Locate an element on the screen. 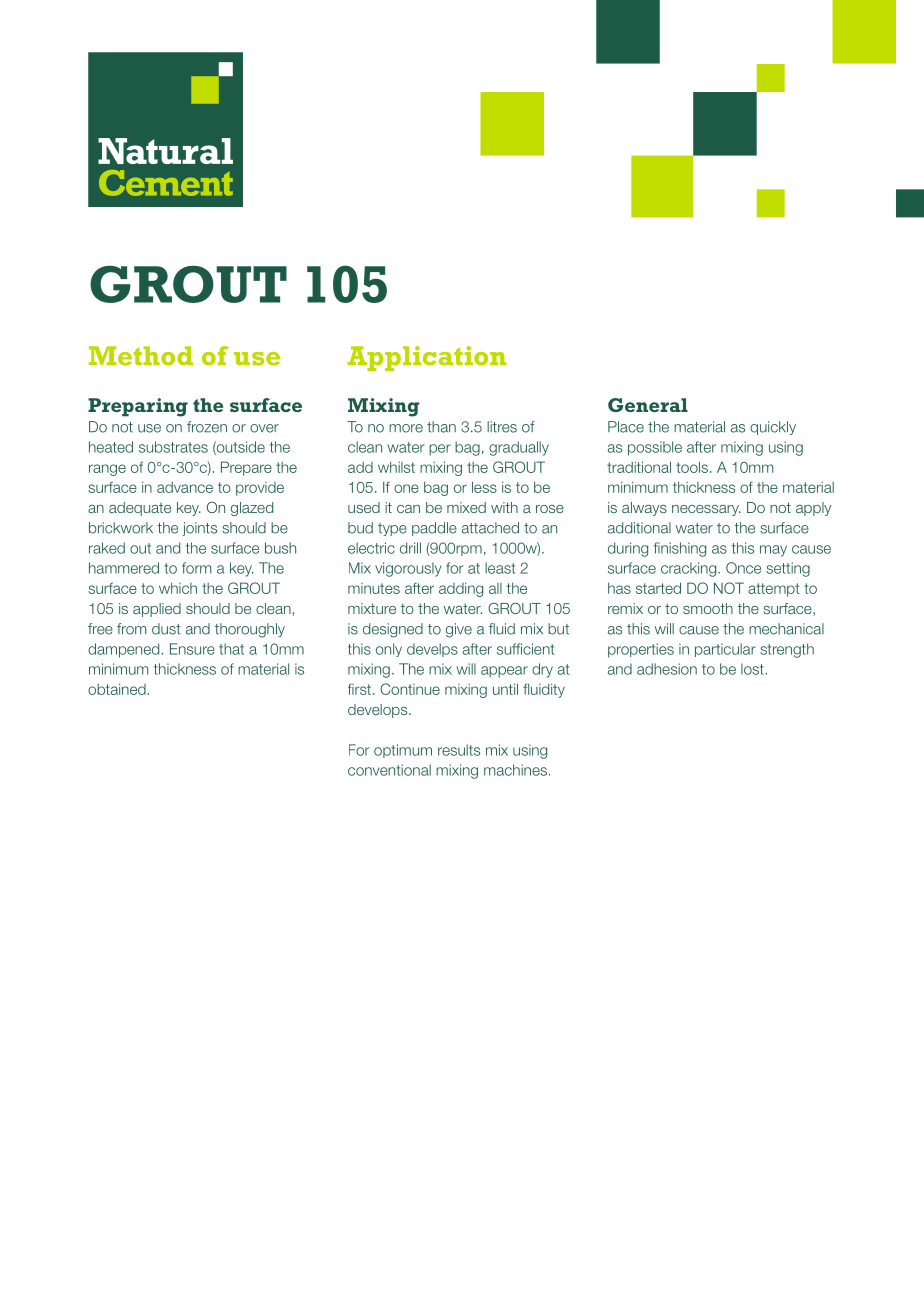  least is located at coordinates (500, 568).
